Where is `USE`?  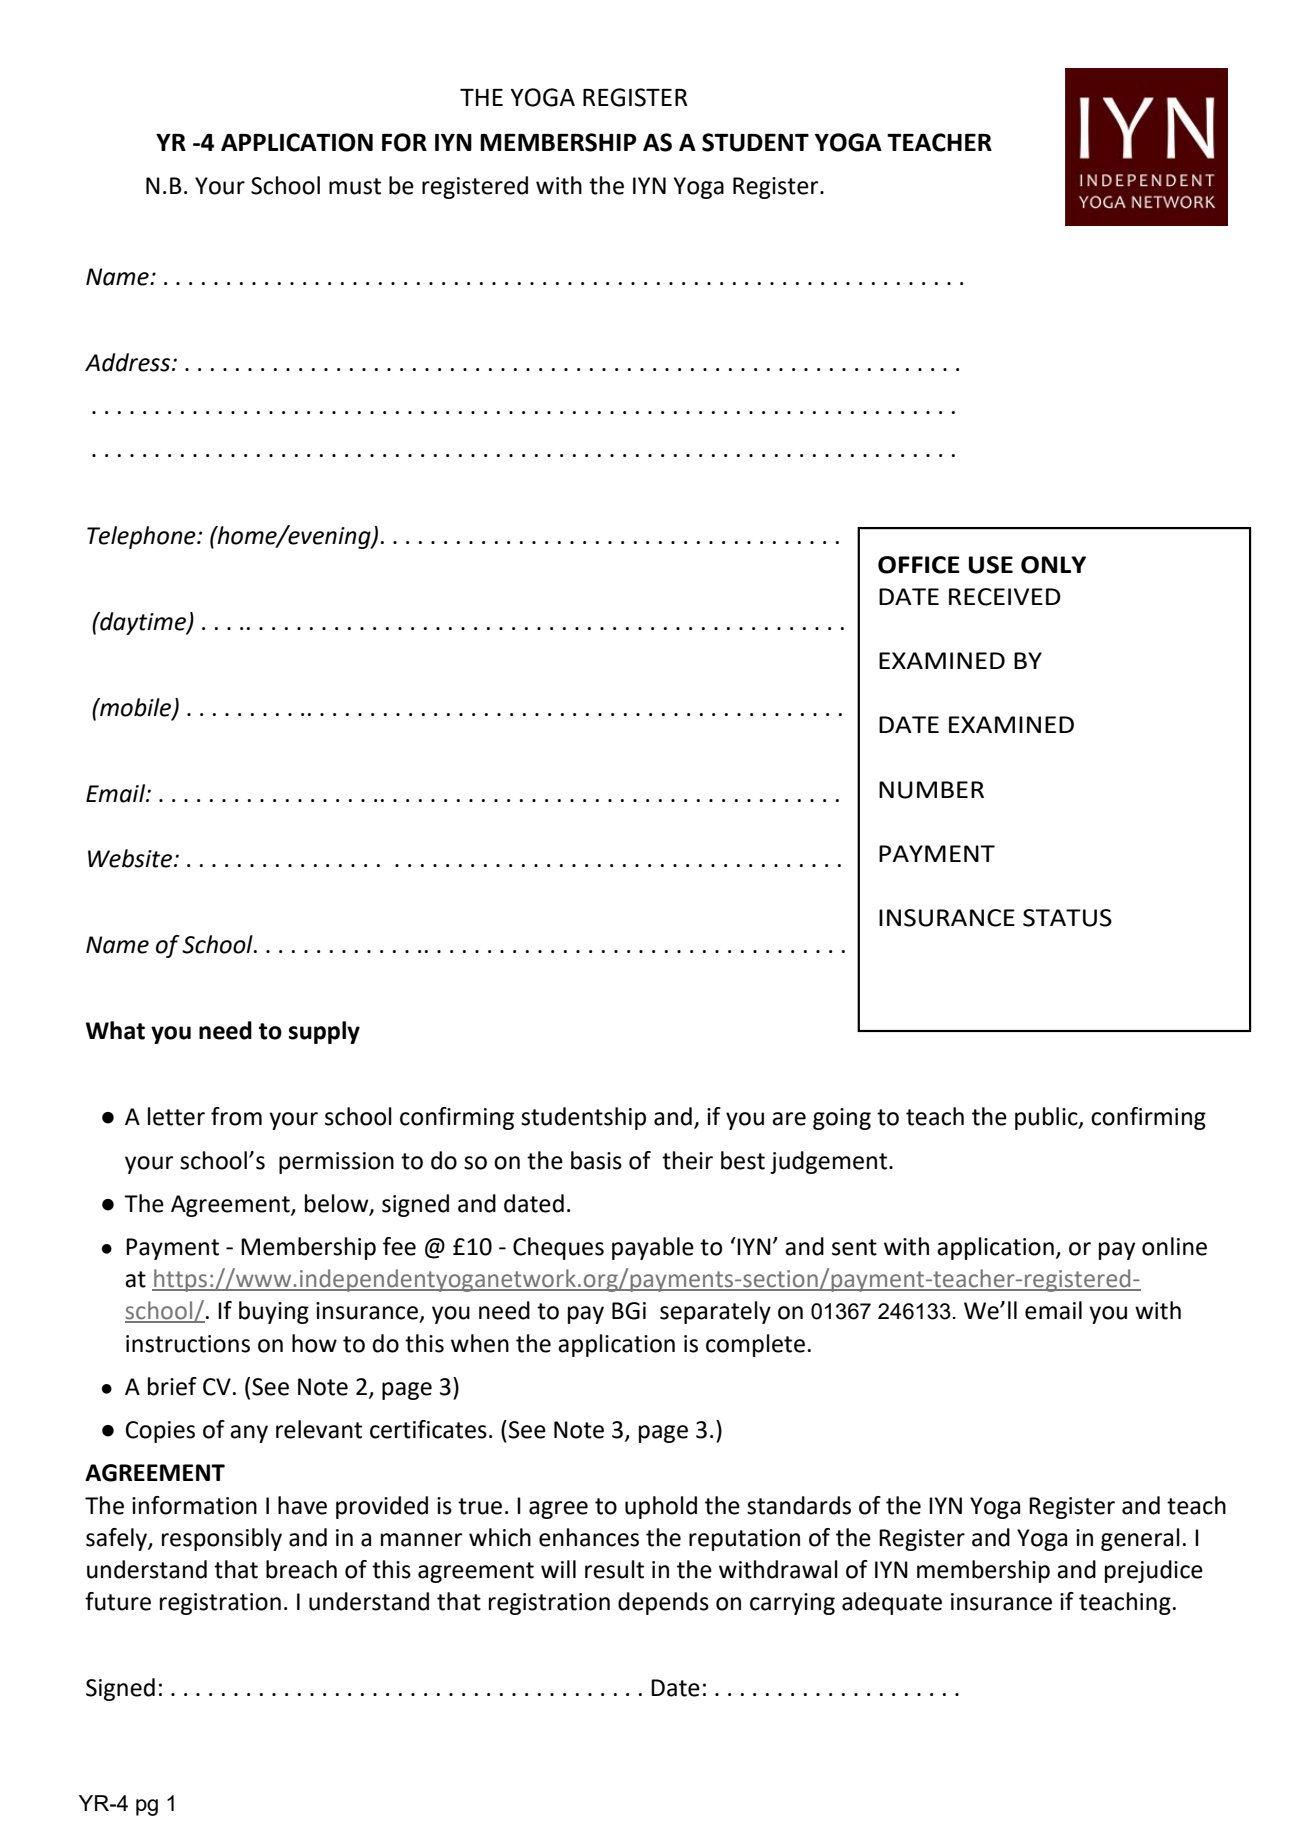 USE is located at coordinates (991, 565).
